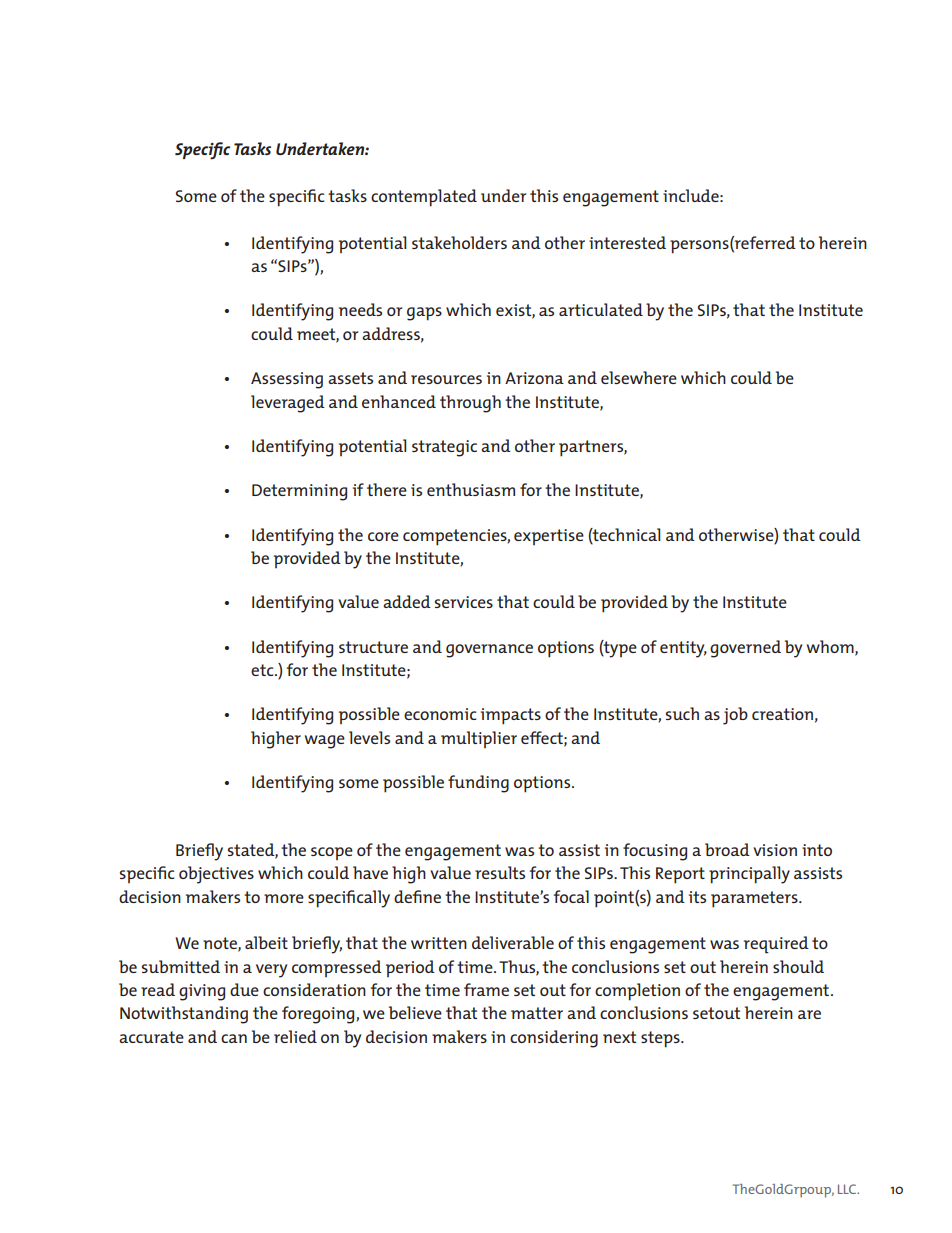 This image has height=1233, width=952. Describe the element at coordinates (459, 242) in the image. I see `stakeholders` at that location.
